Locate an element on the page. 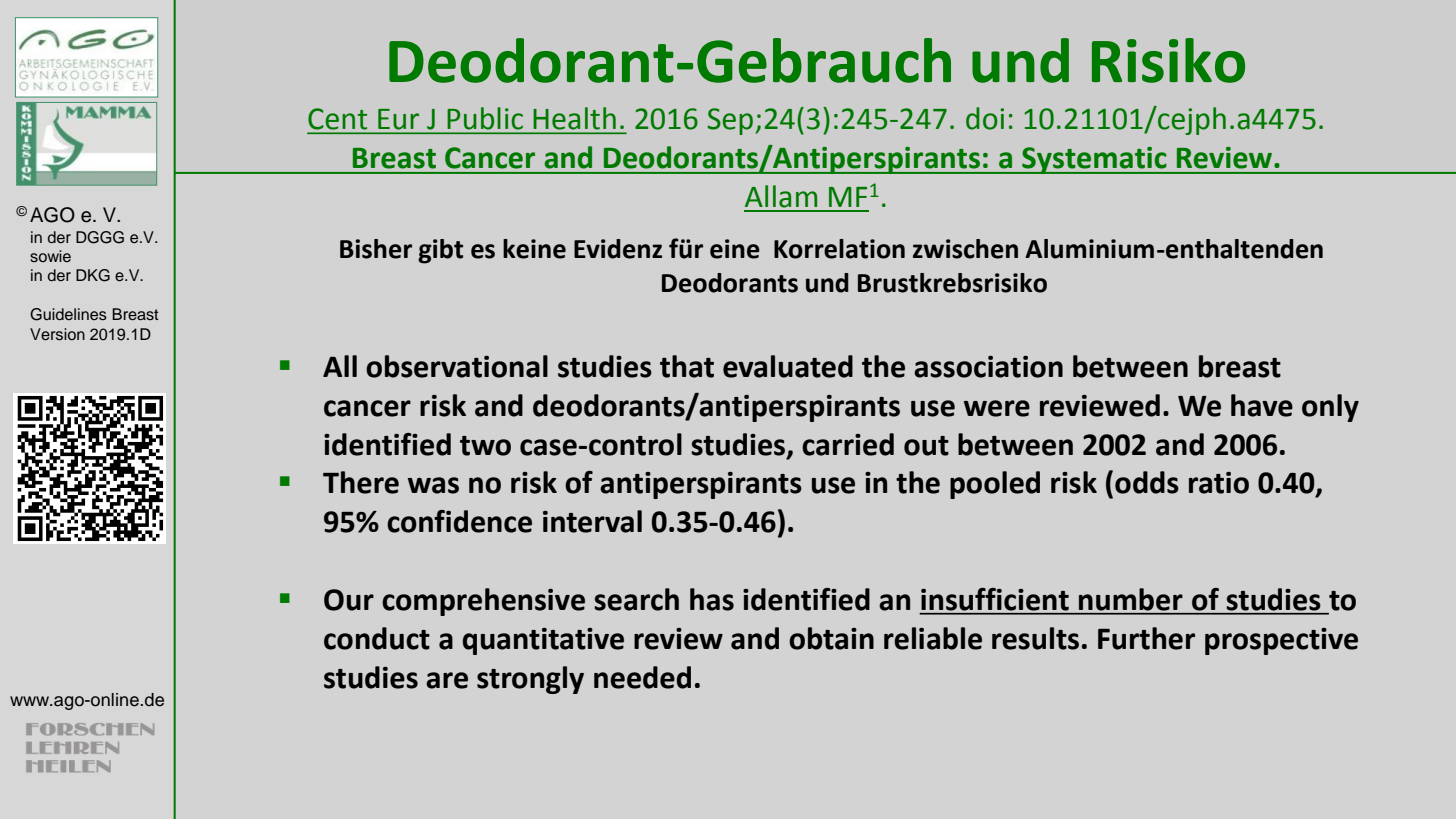 This page has width=1456, height=819. Health is located at coordinates (575, 118).
